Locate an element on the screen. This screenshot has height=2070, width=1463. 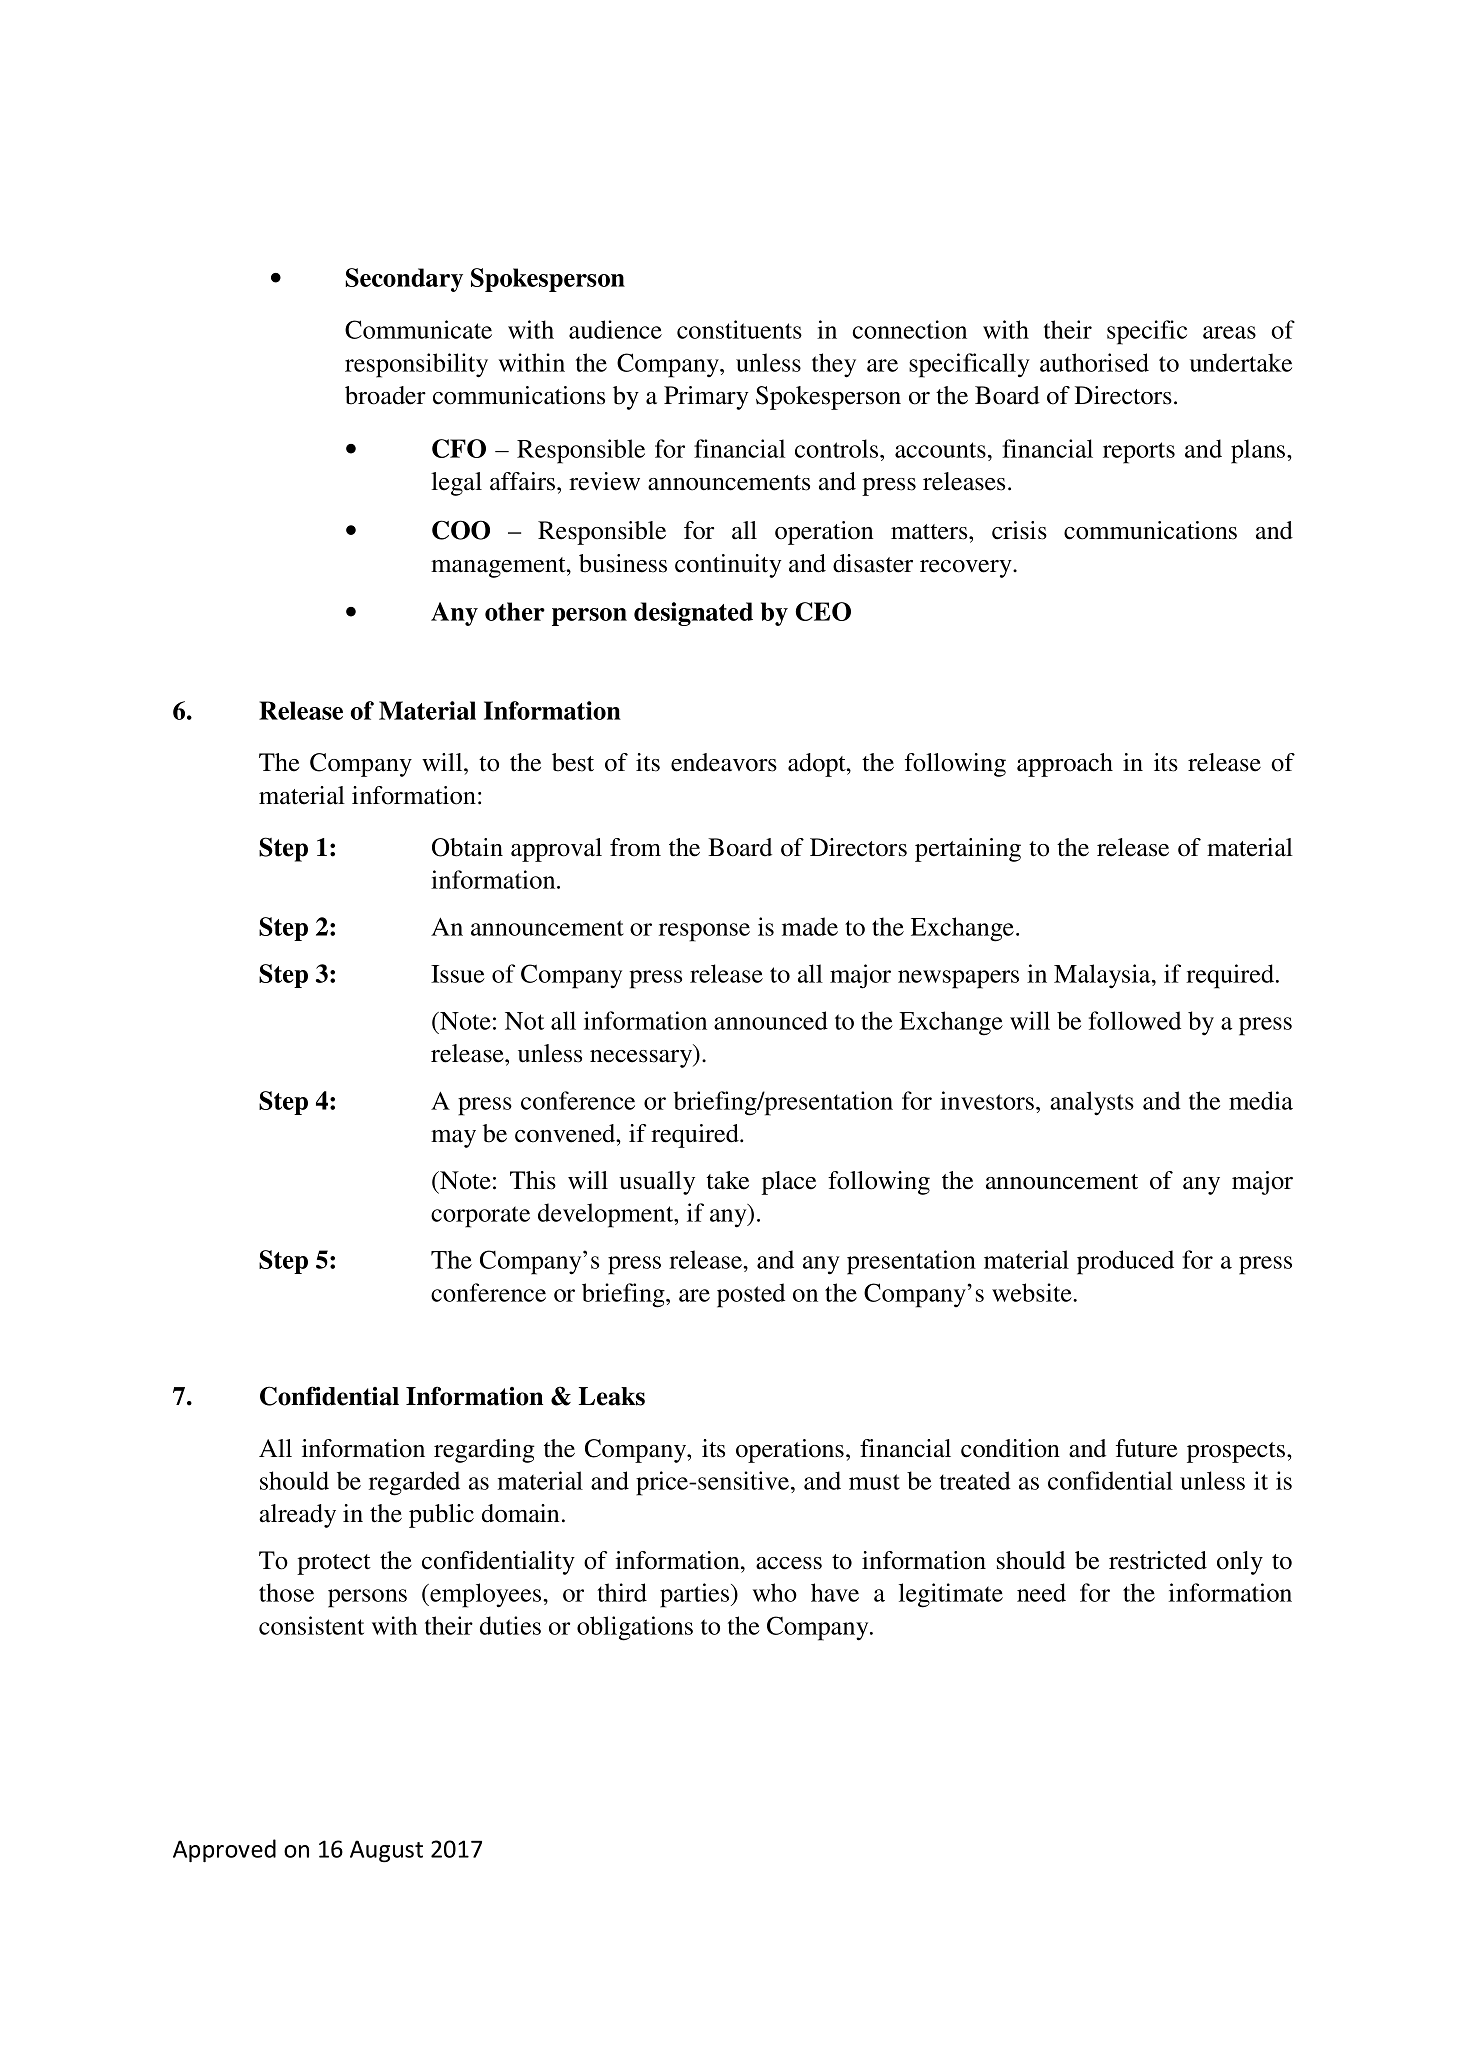
authorised is located at coordinates (1094, 362).
